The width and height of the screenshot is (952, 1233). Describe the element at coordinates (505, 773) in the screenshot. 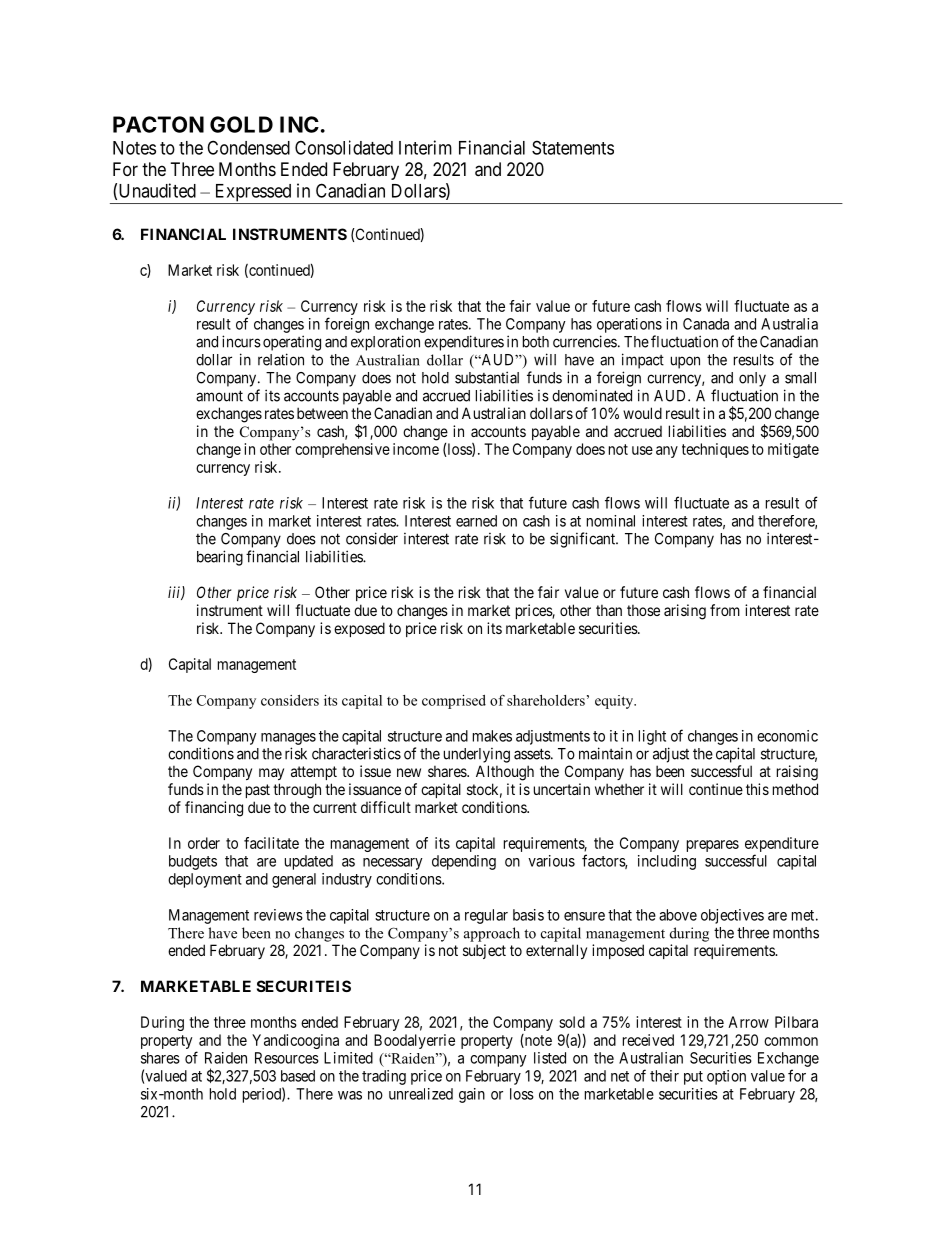

I see `Although` at that location.
